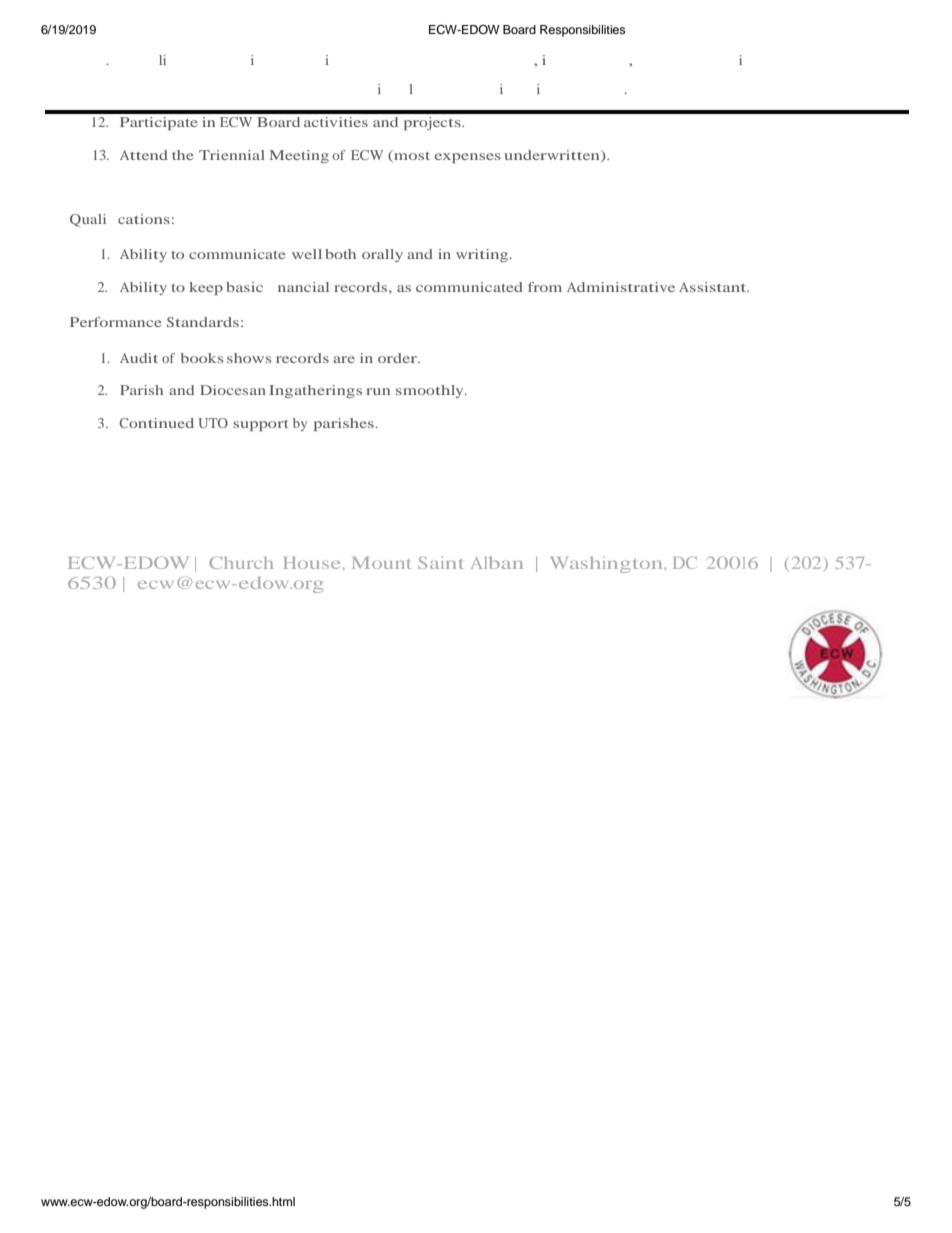 This image has width=952, height=1233. Describe the element at coordinates (553, 156) in the image. I see `underwritten` at that location.
